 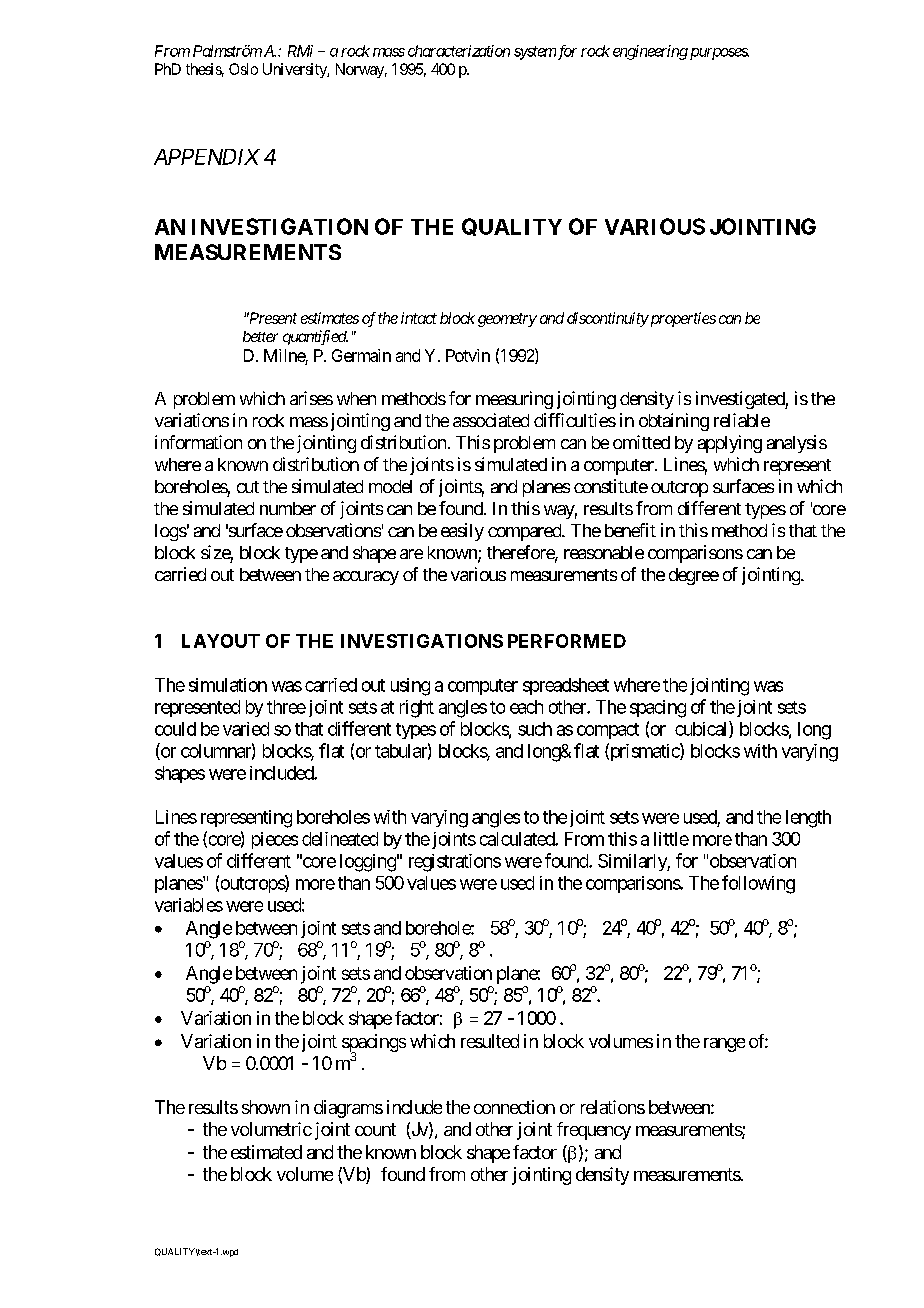 I want to click on shown, so click(x=266, y=1107).
